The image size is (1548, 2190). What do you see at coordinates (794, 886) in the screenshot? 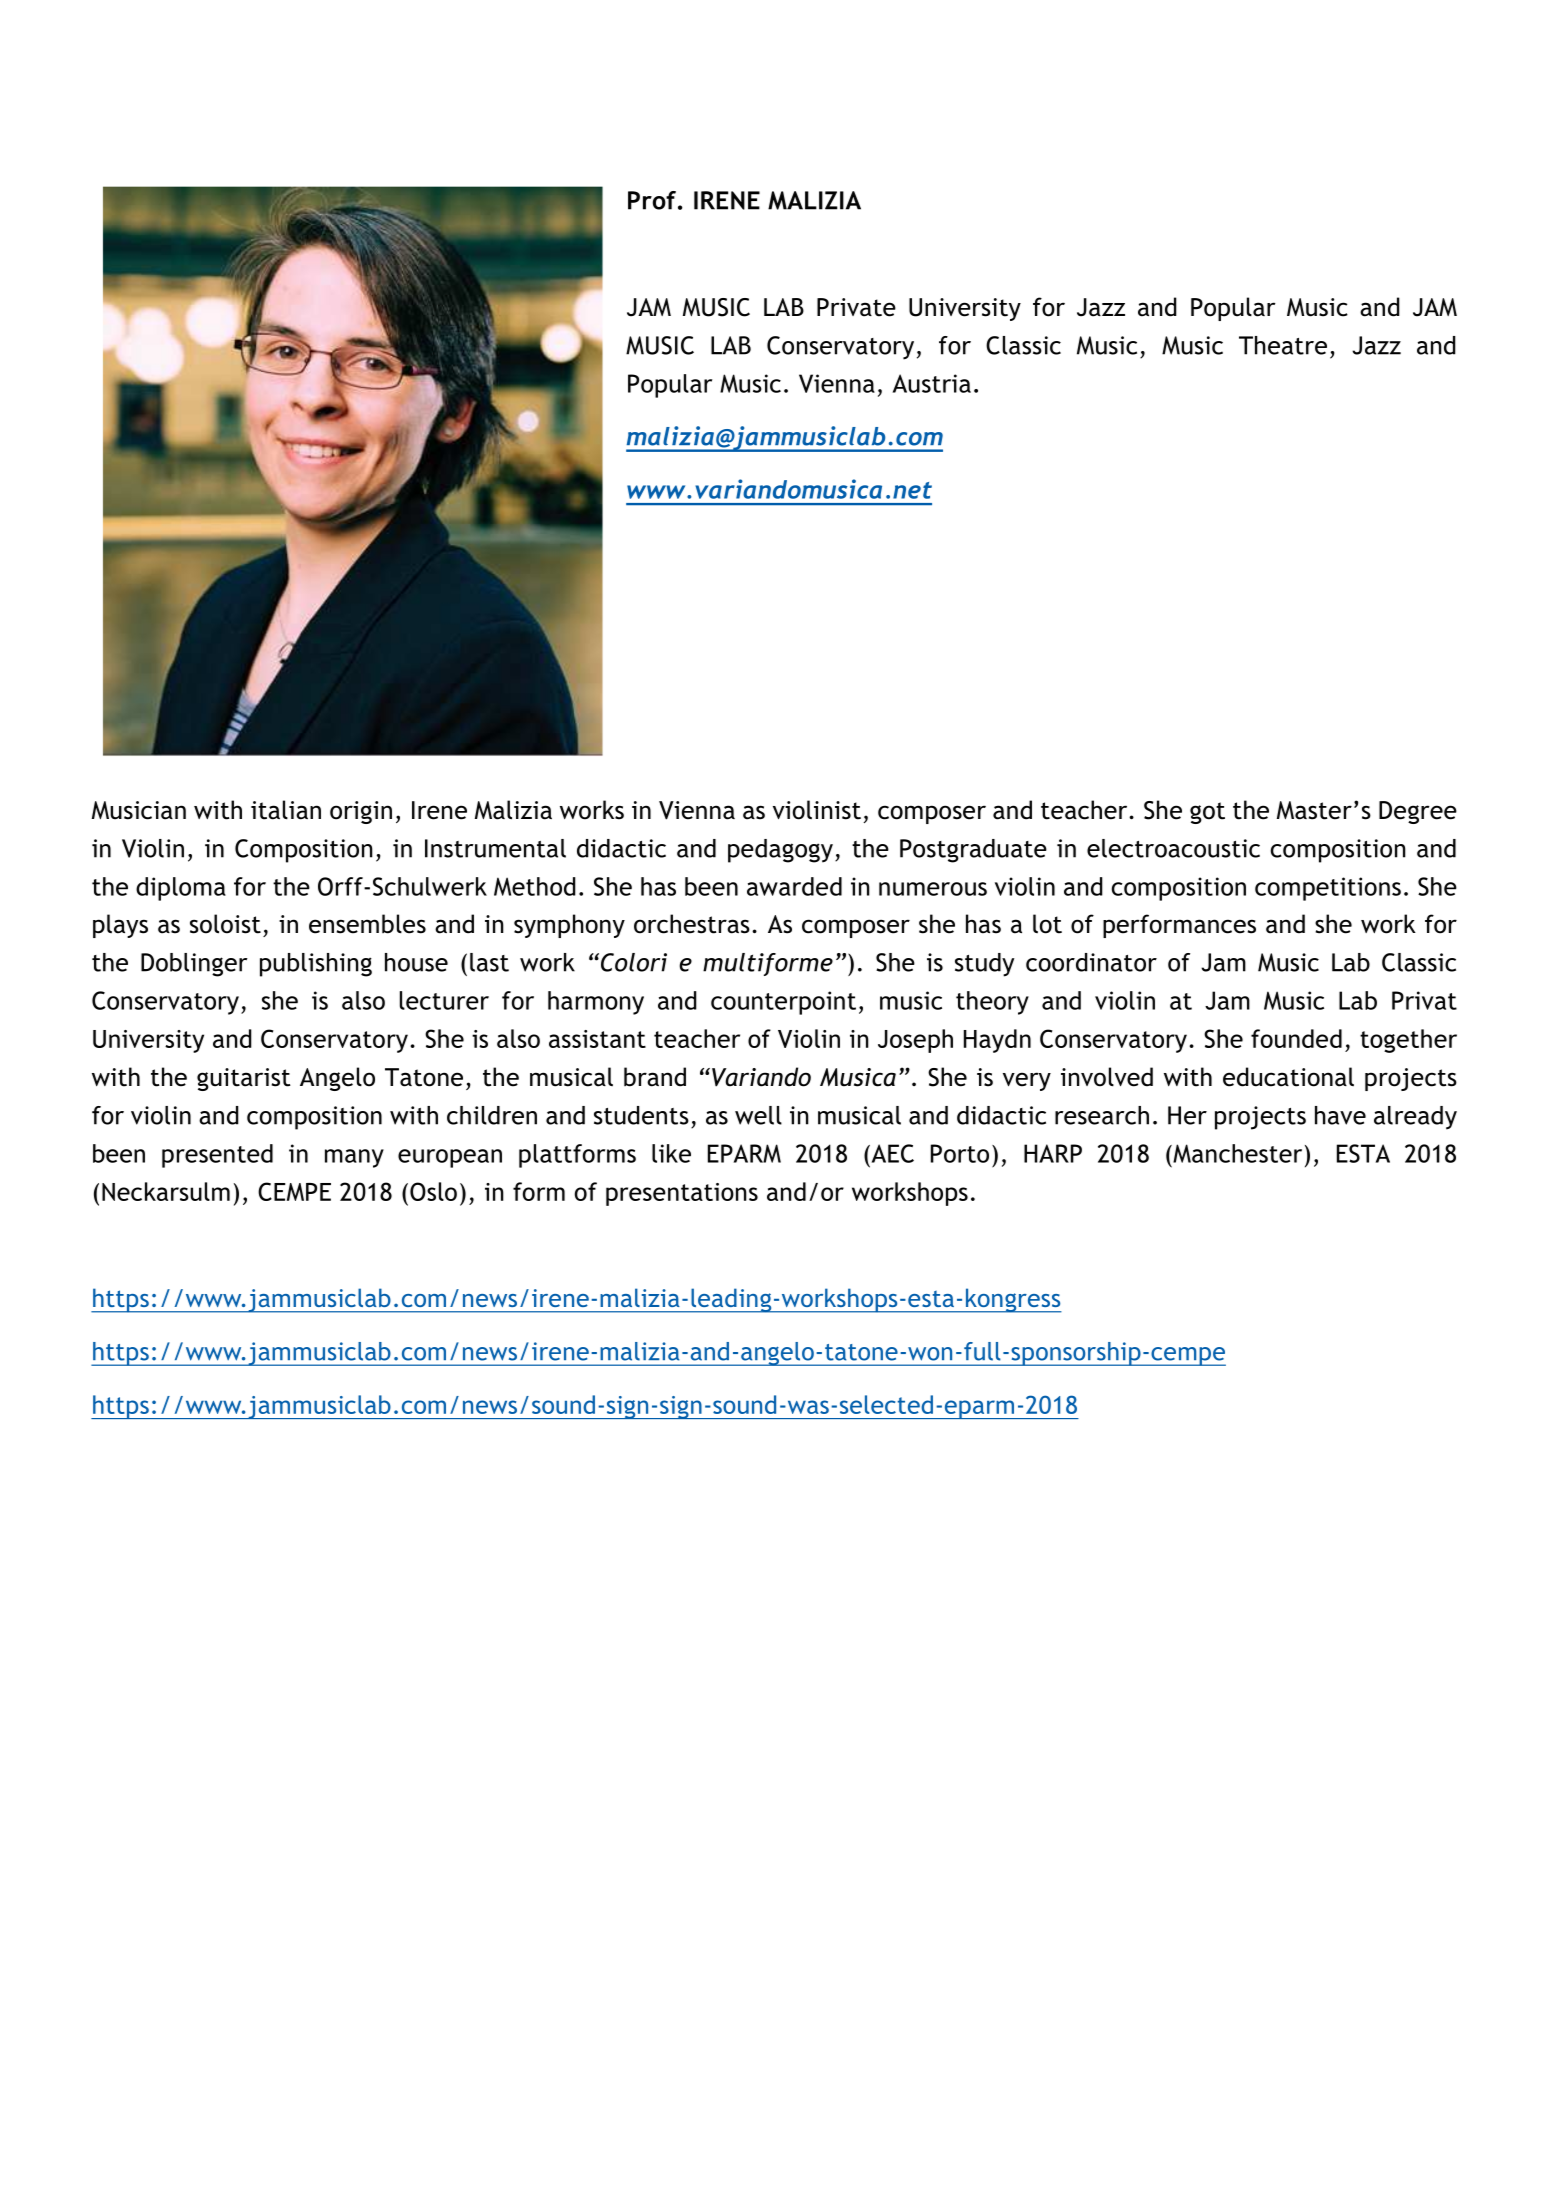
I see `awarded` at bounding box center [794, 886].
